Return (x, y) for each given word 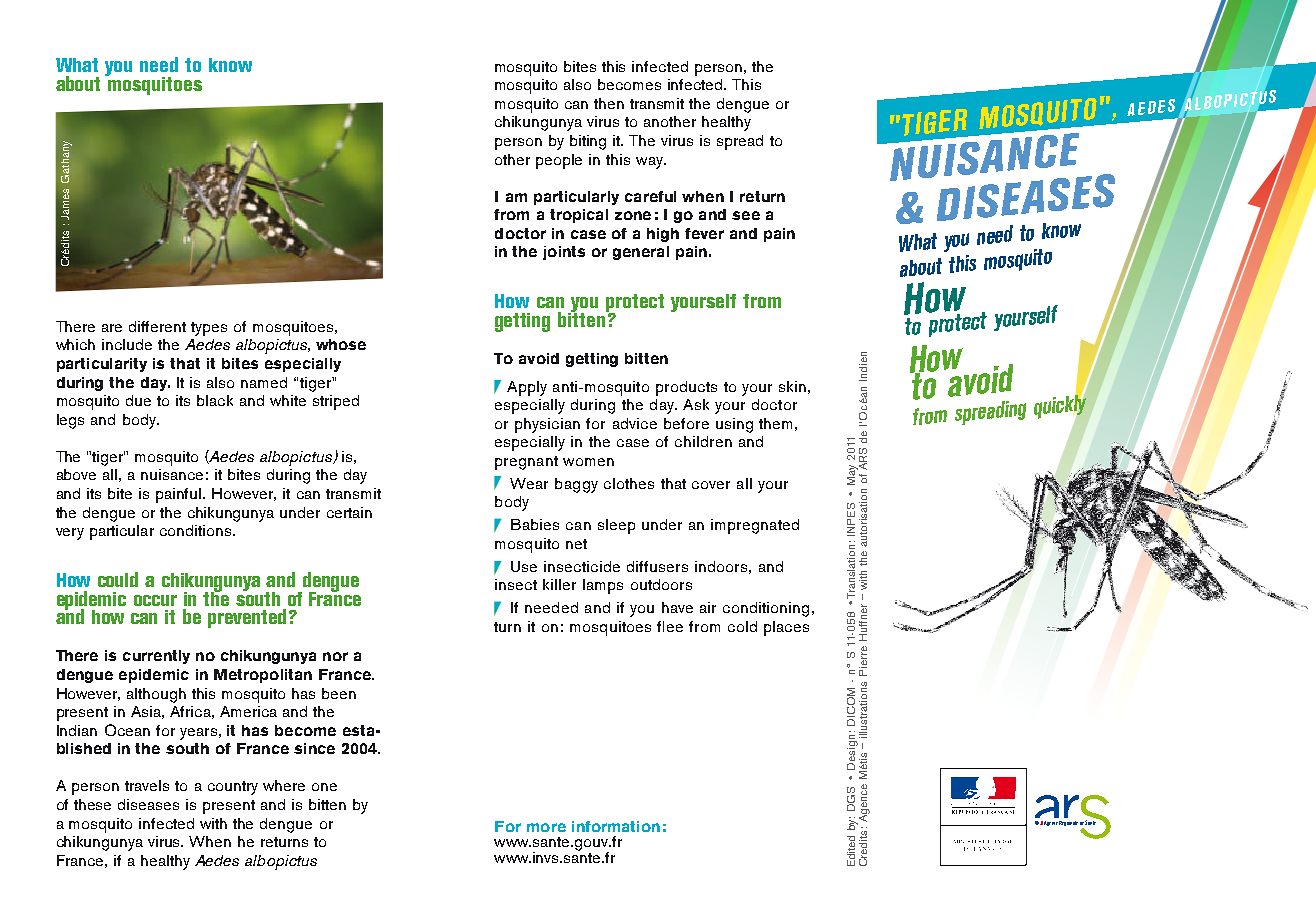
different (157, 326)
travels (147, 785)
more (546, 827)
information (616, 826)
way (650, 163)
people (559, 161)
